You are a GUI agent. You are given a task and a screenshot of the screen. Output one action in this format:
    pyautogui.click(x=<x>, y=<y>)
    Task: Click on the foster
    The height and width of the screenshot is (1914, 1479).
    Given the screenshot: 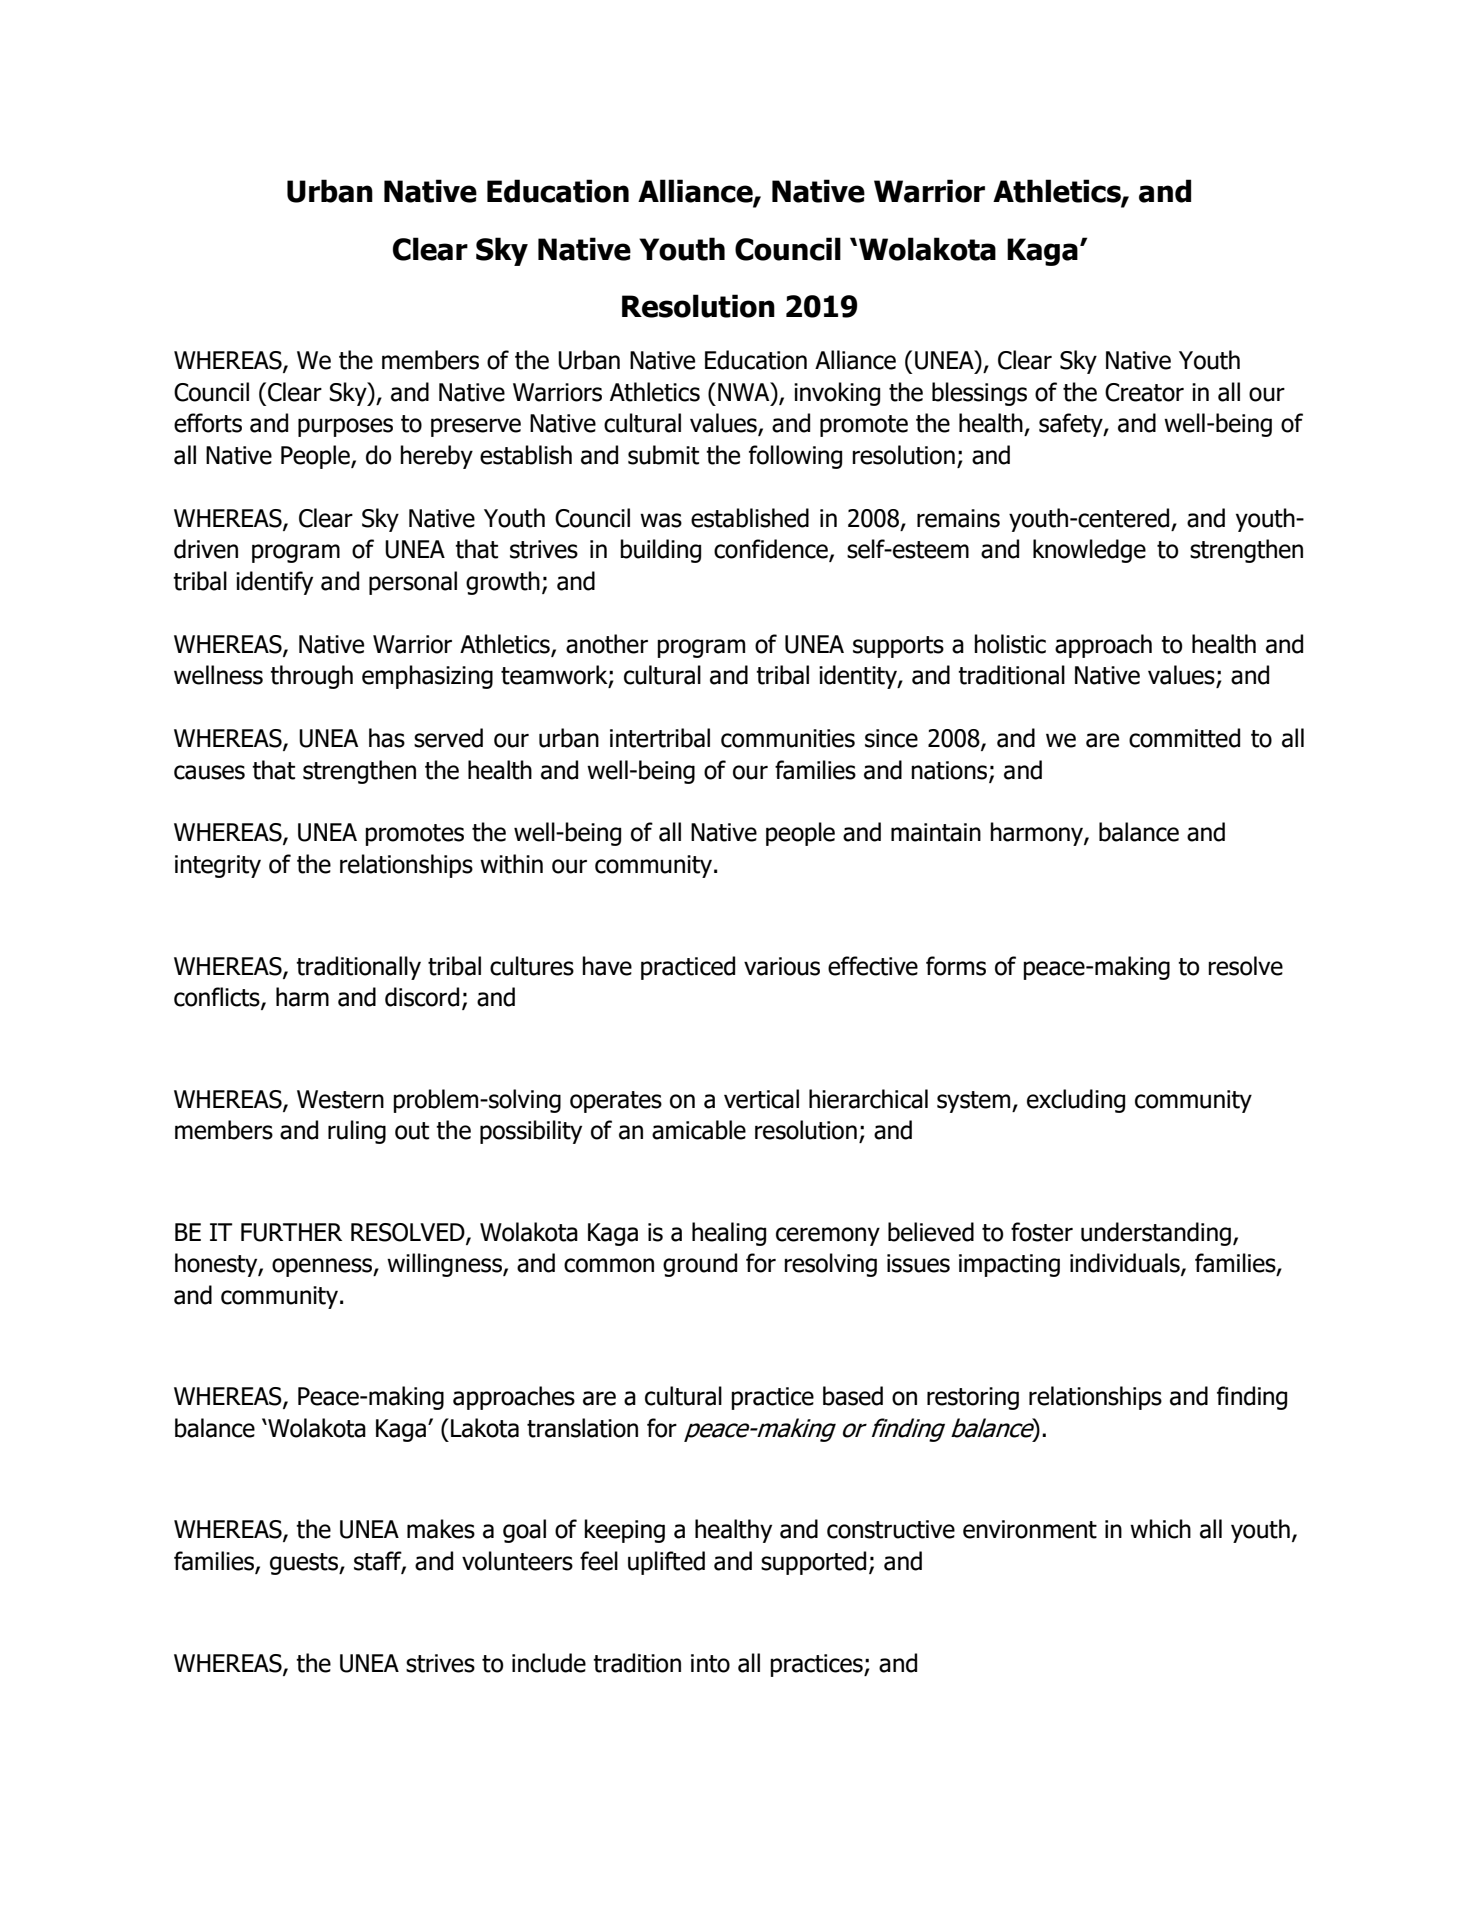 What is the action you would take?
    pyautogui.click(x=1042, y=1232)
